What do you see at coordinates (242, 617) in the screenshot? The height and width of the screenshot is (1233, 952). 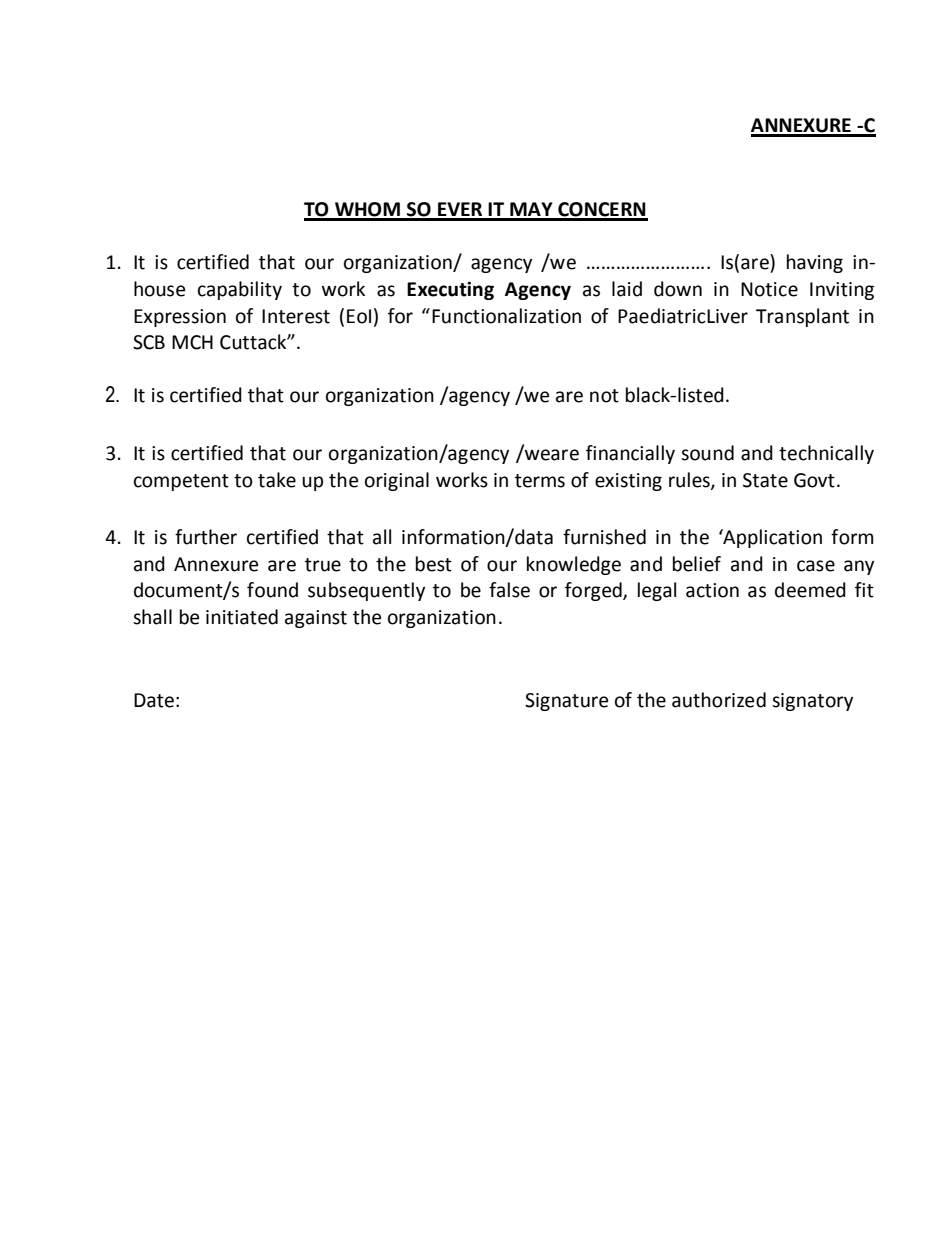 I see `initiated` at bounding box center [242, 617].
